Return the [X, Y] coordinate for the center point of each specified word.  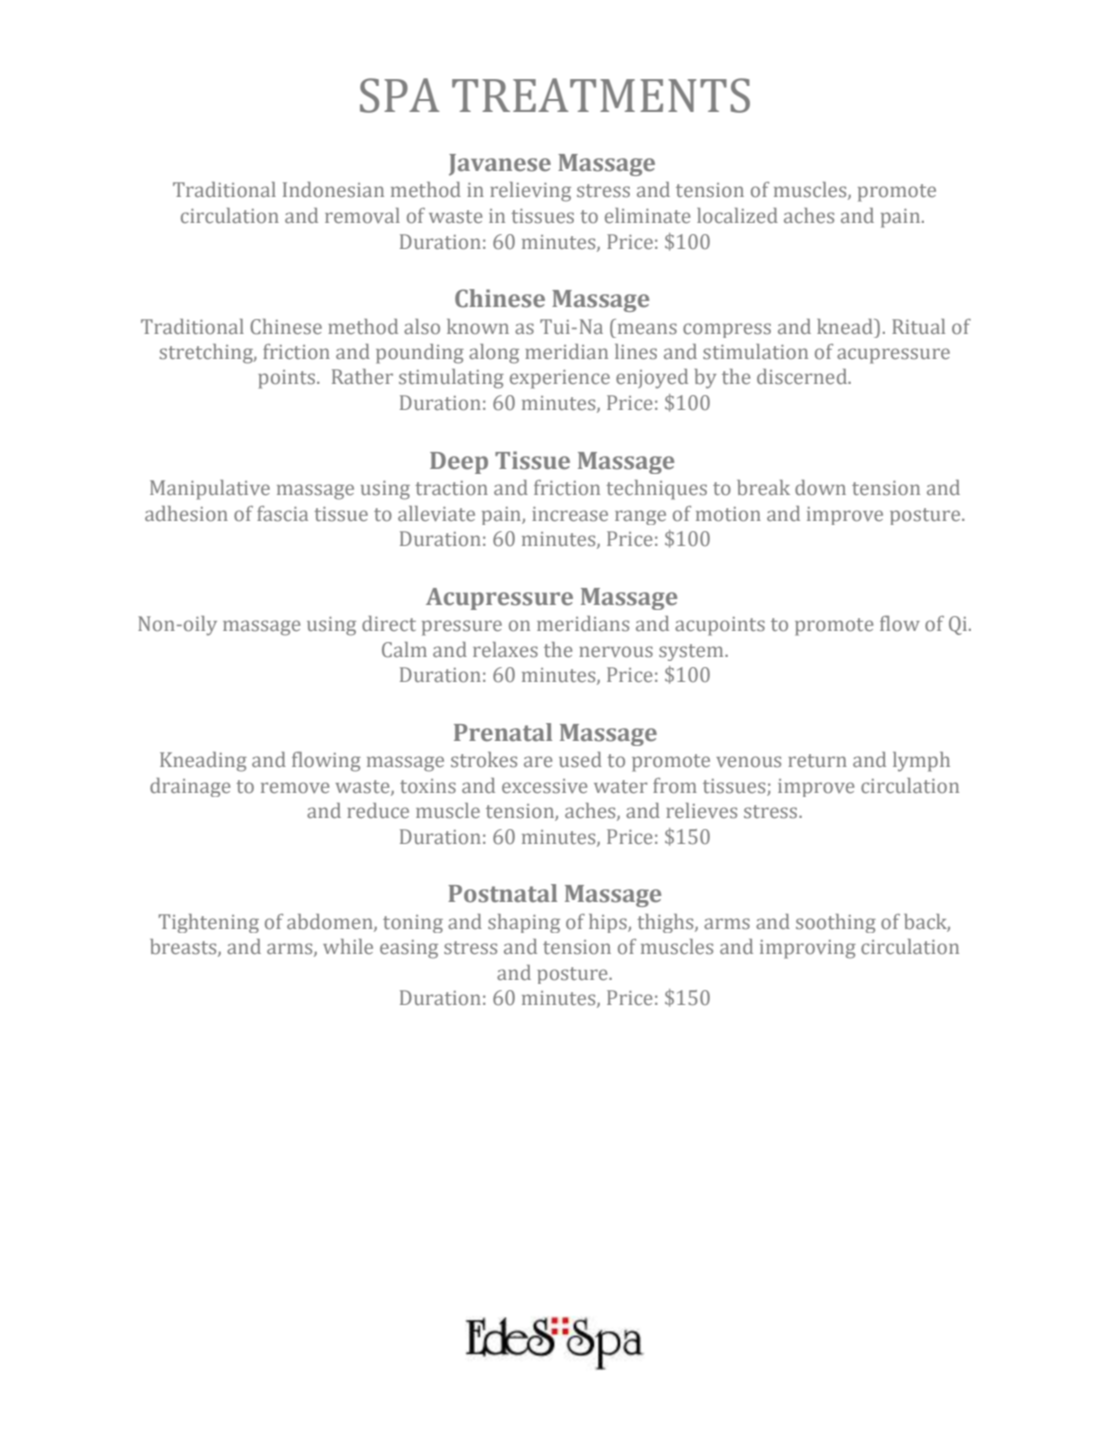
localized [737, 215]
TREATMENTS [601, 95]
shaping [524, 923]
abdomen [331, 922]
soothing [836, 923]
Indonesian [333, 189]
